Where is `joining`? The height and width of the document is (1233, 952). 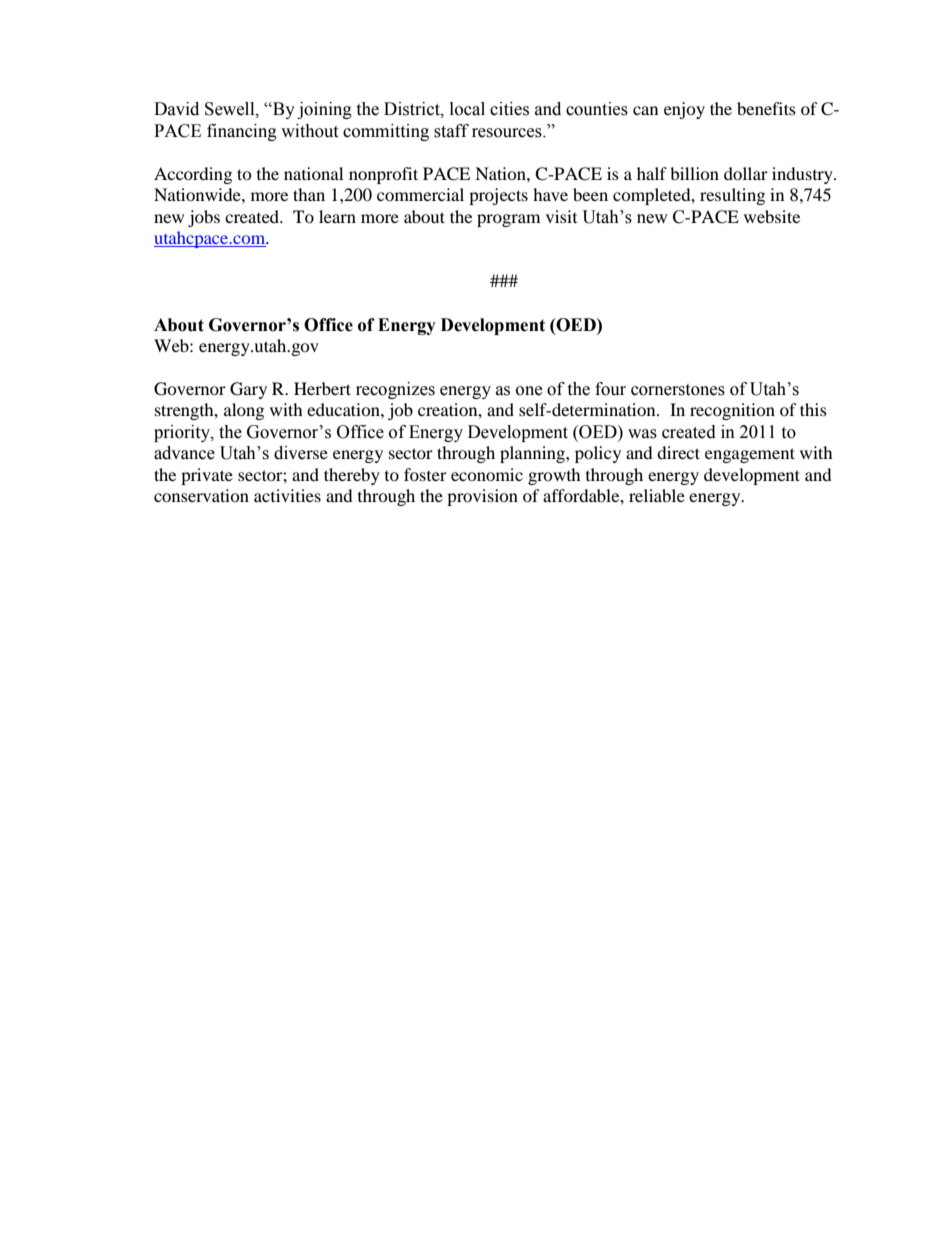 joining is located at coordinates (324, 110).
